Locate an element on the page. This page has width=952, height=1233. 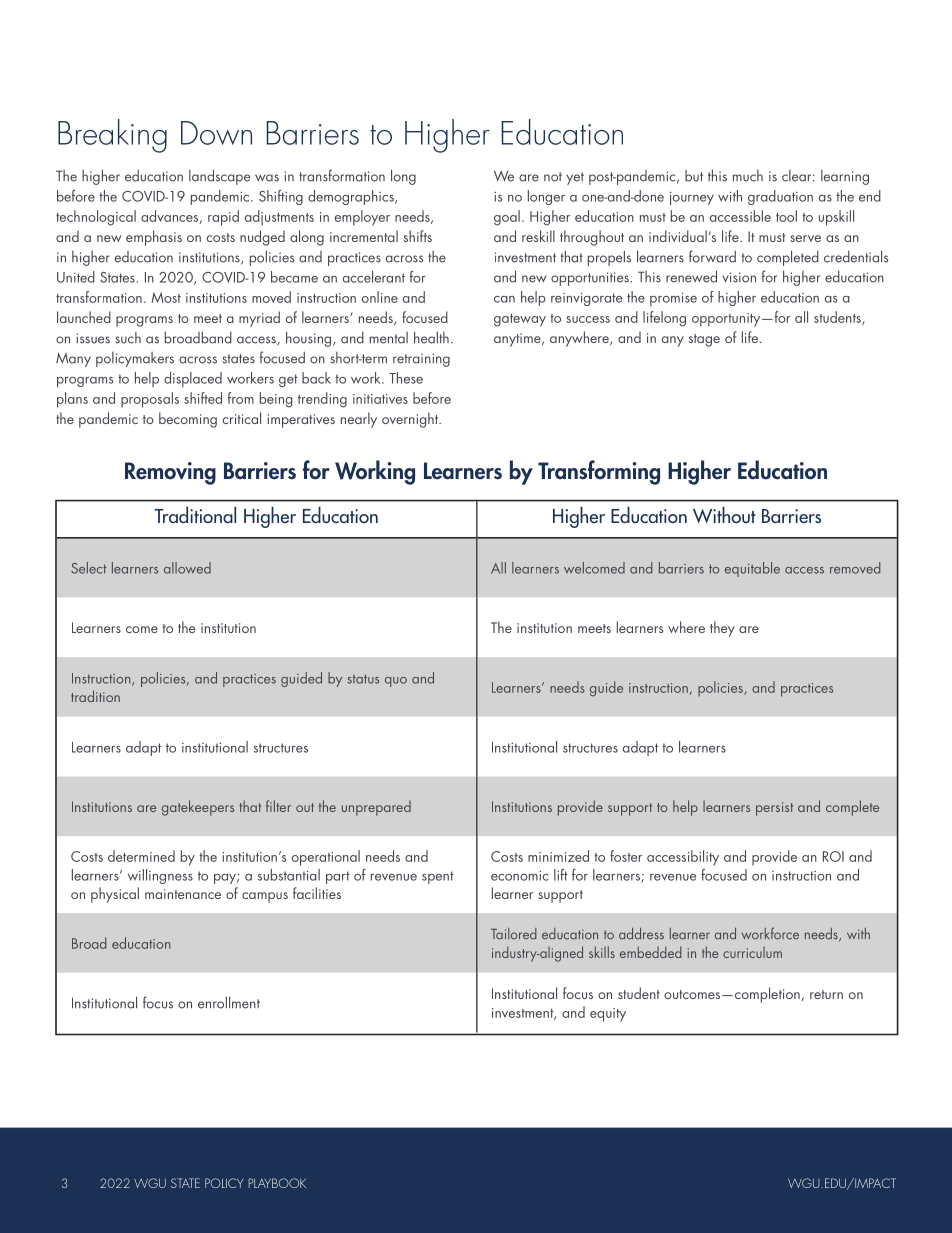
return is located at coordinates (826, 994).
